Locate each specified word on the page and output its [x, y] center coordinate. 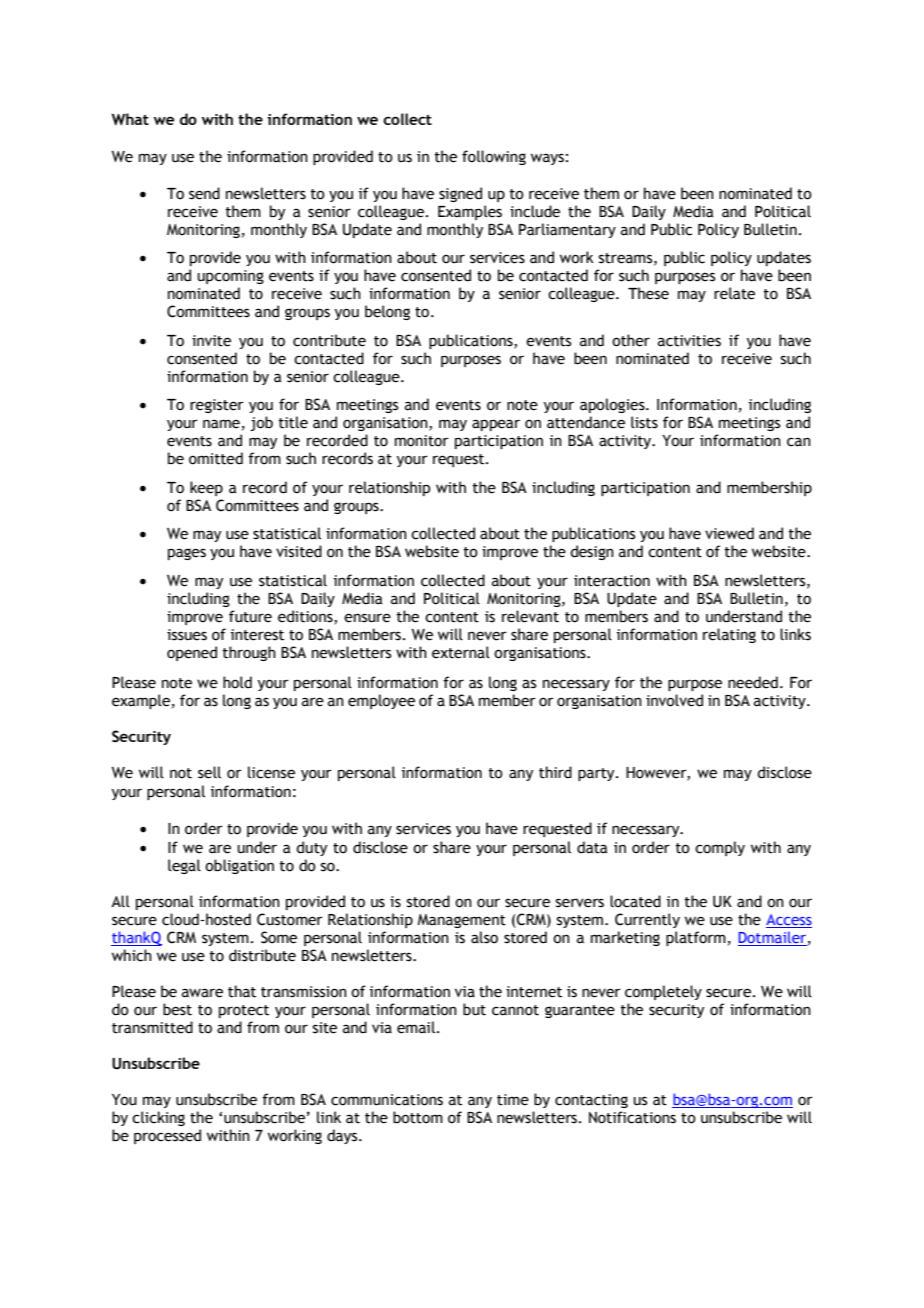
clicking [158, 1118]
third [555, 772]
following [494, 157]
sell [209, 772]
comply [720, 848]
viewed [729, 533]
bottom [418, 1117]
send [204, 193]
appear [496, 425]
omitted [216, 458]
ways [547, 159]
